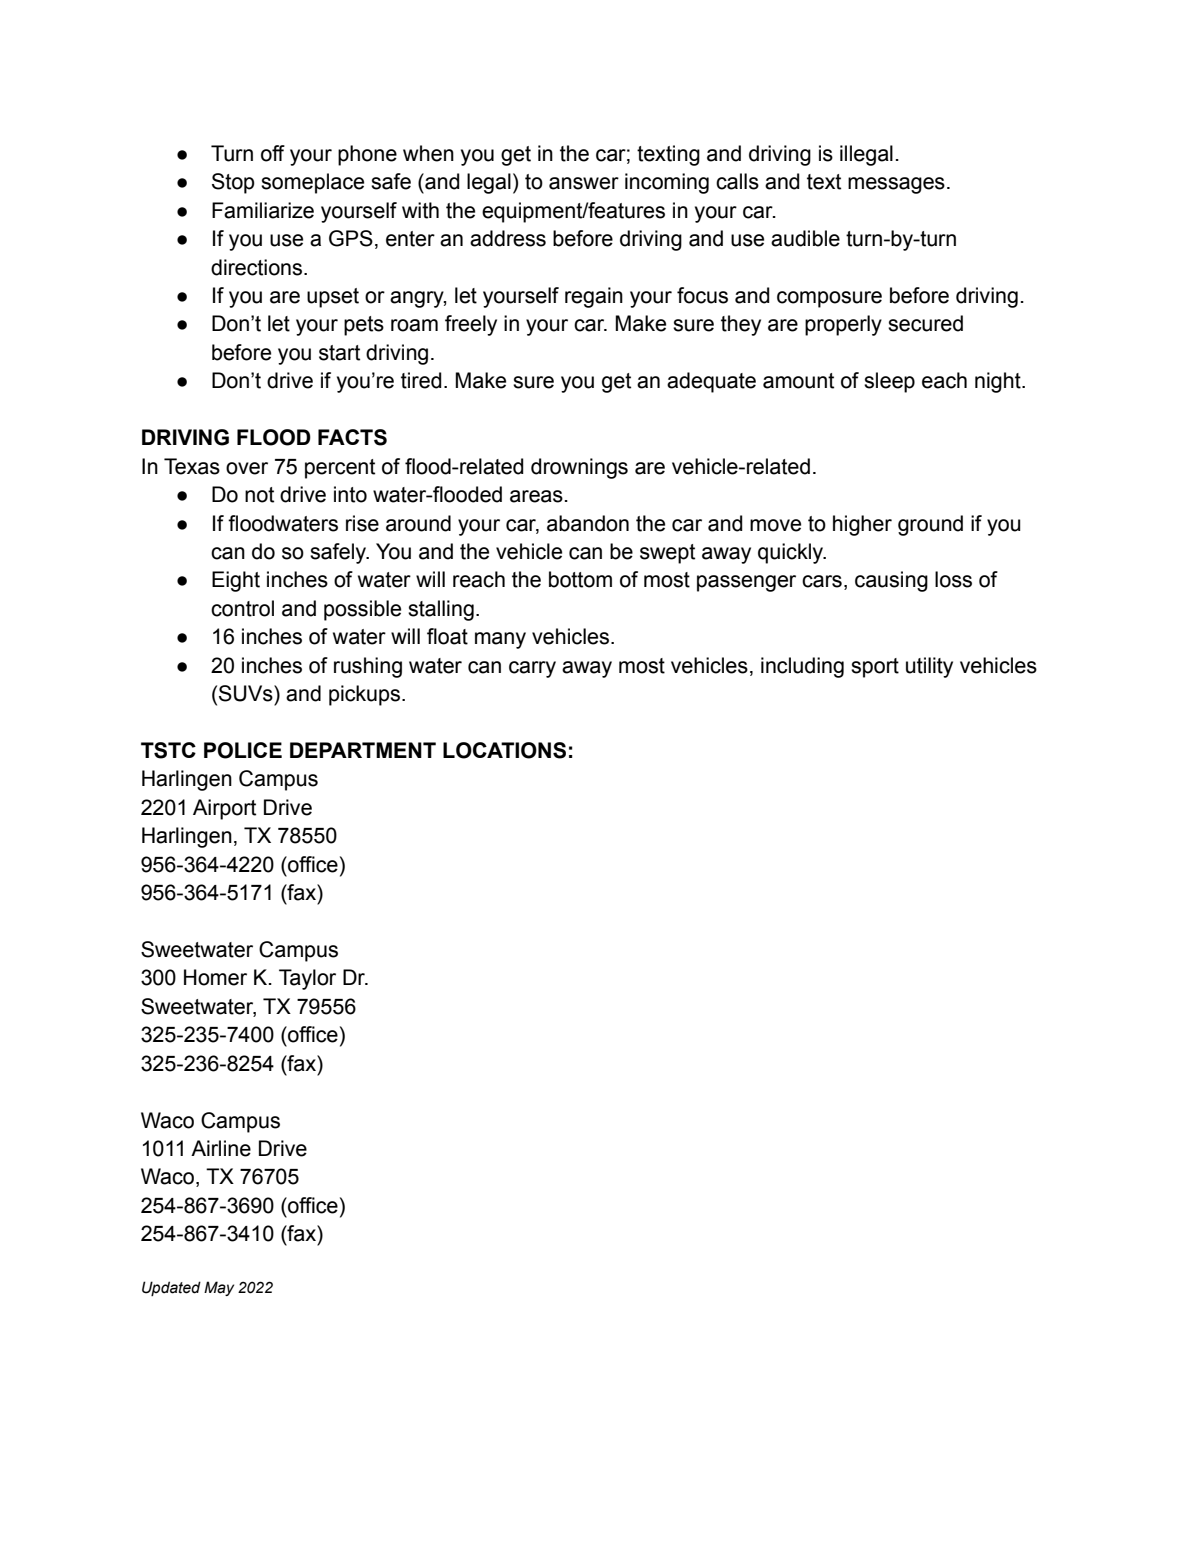 The height and width of the screenshot is (1548, 1196). What do you see at coordinates (504, 750) in the screenshot?
I see `LOCATIONS` at bounding box center [504, 750].
